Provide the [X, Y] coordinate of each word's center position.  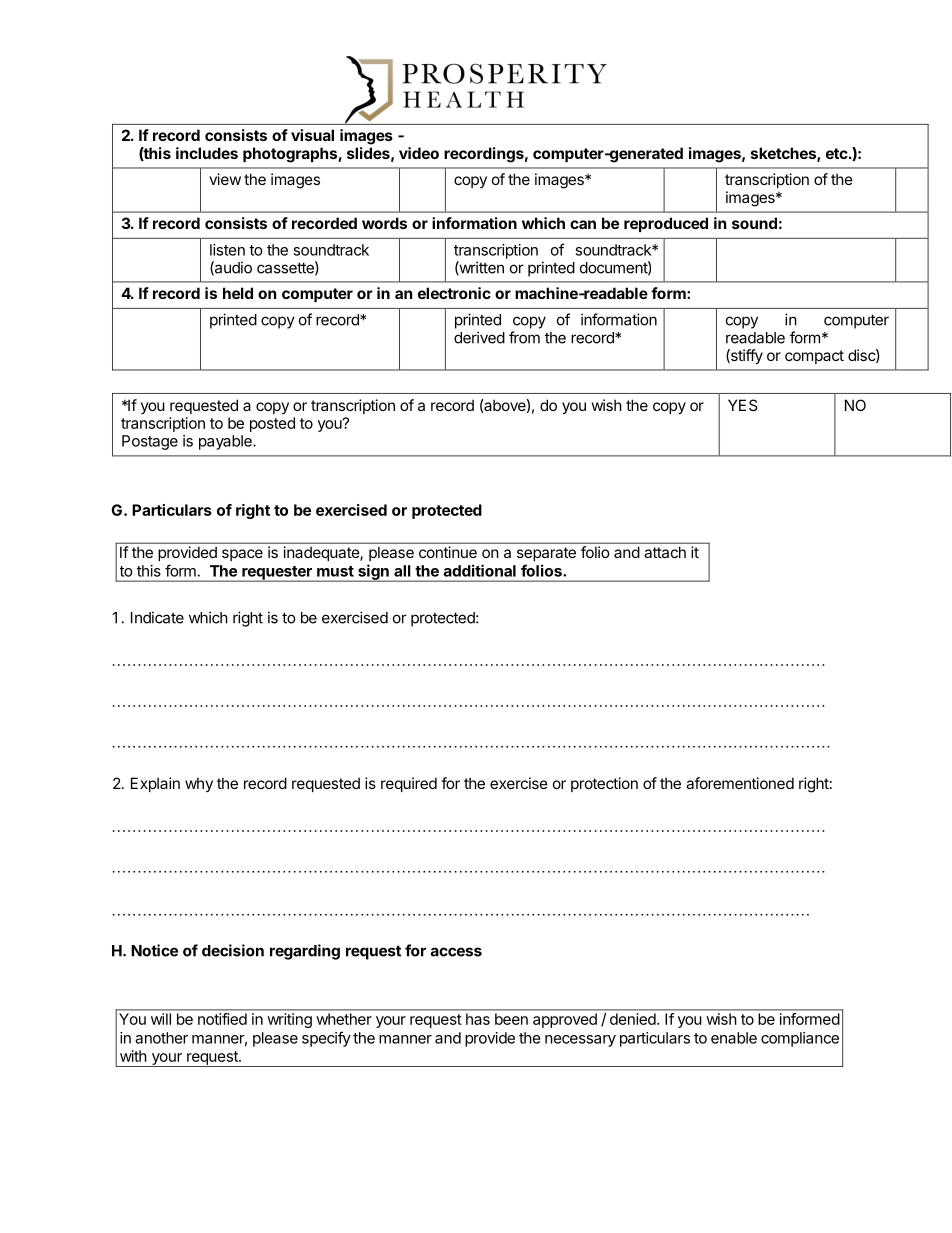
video [419, 153]
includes [207, 153]
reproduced [666, 224]
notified [222, 1019]
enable [734, 1038]
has [478, 1019]
